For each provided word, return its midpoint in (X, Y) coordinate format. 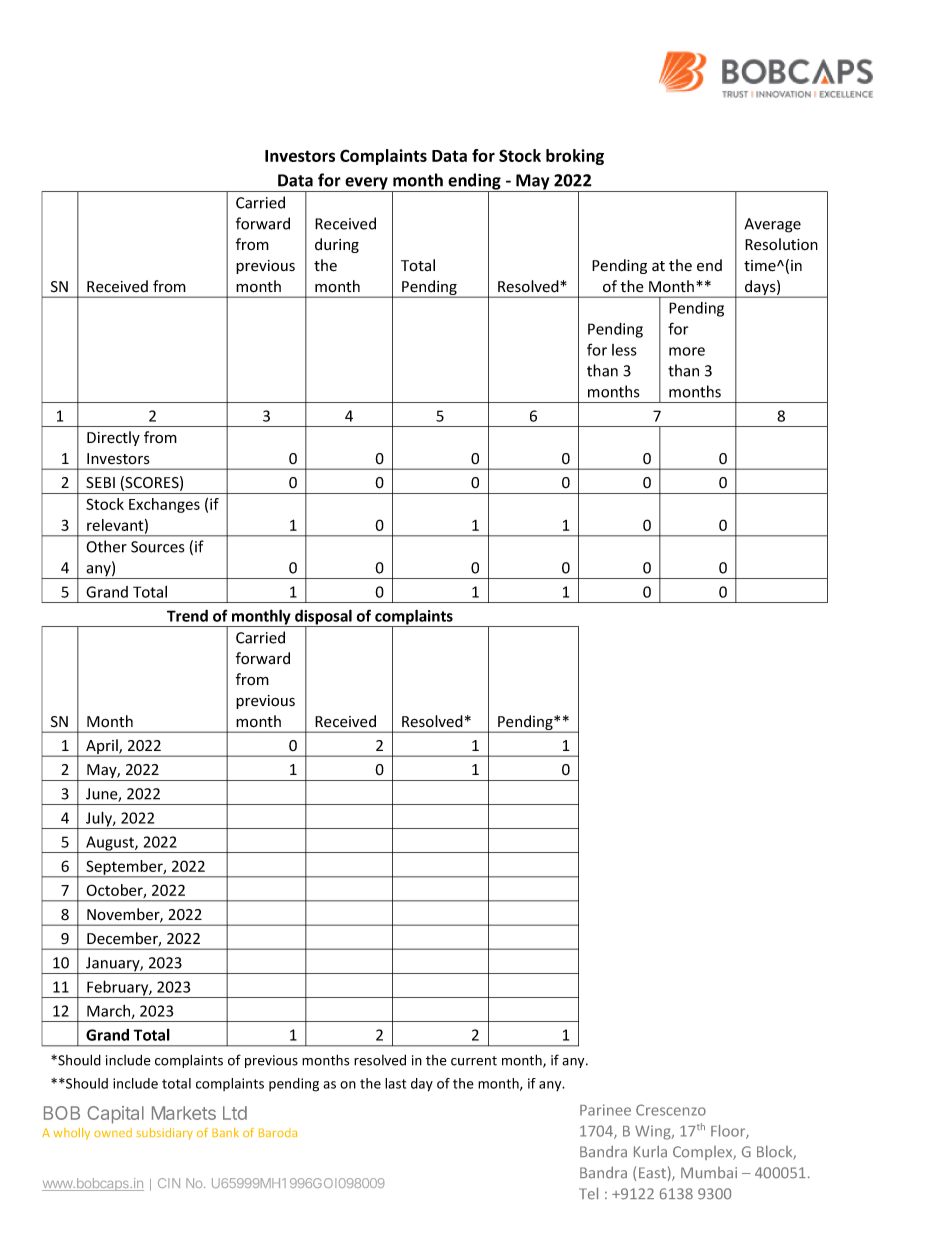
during (337, 245)
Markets (184, 1113)
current (474, 1061)
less (624, 350)
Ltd (235, 1113)
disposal (323, 618)
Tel (588, 1193)
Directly (113, 438)
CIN (169, 1183)
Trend (187, 615)
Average (772, 225)
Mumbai (709, 1173)
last (395, 1083)
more (687, 351)
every (366, 184)
